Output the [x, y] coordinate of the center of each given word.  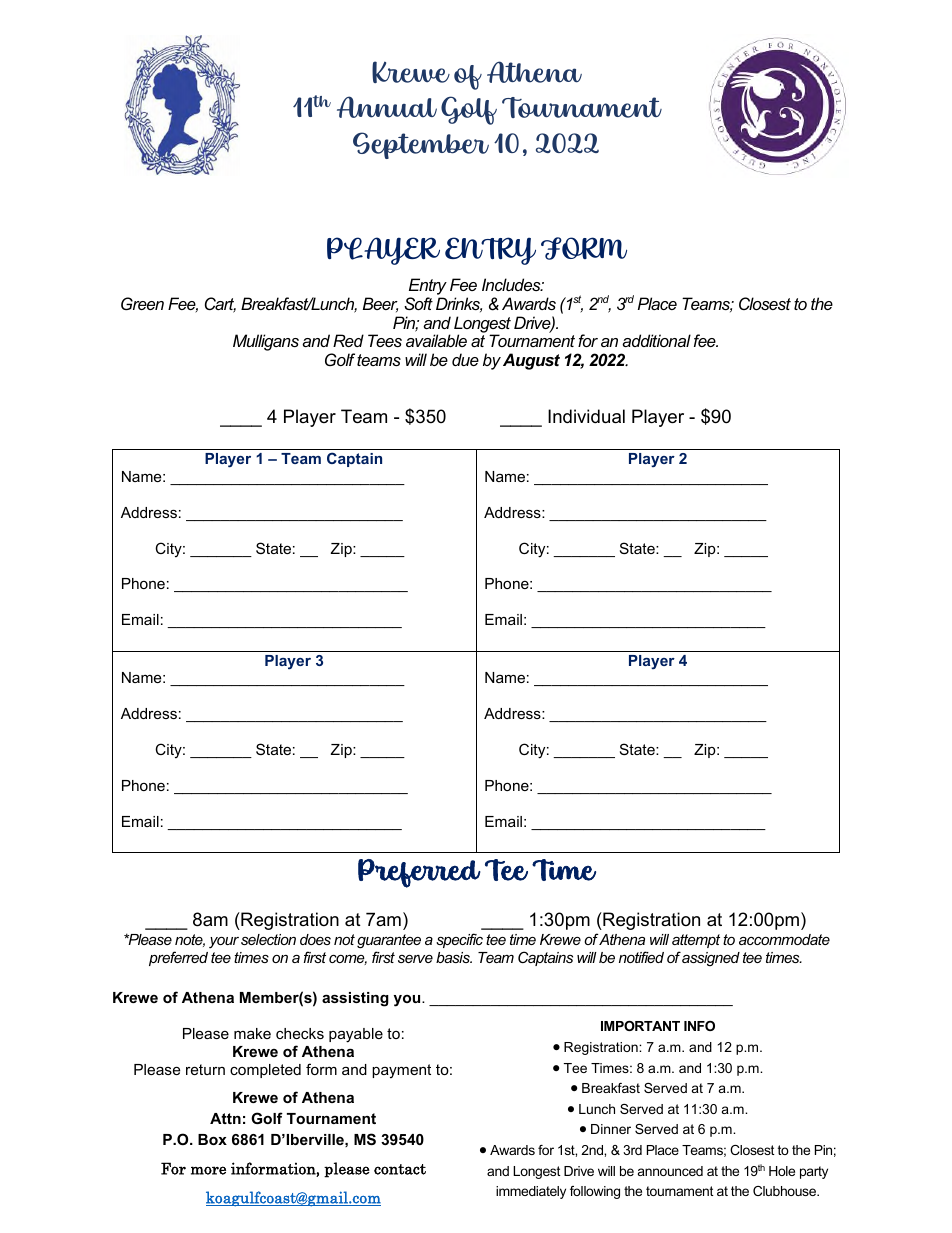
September [421, 145]
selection [268, 939]
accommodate [784, 939]
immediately [531, 1192]
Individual [586, 416]
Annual [387, 107]
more [208, 1170]
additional [656, 340]
